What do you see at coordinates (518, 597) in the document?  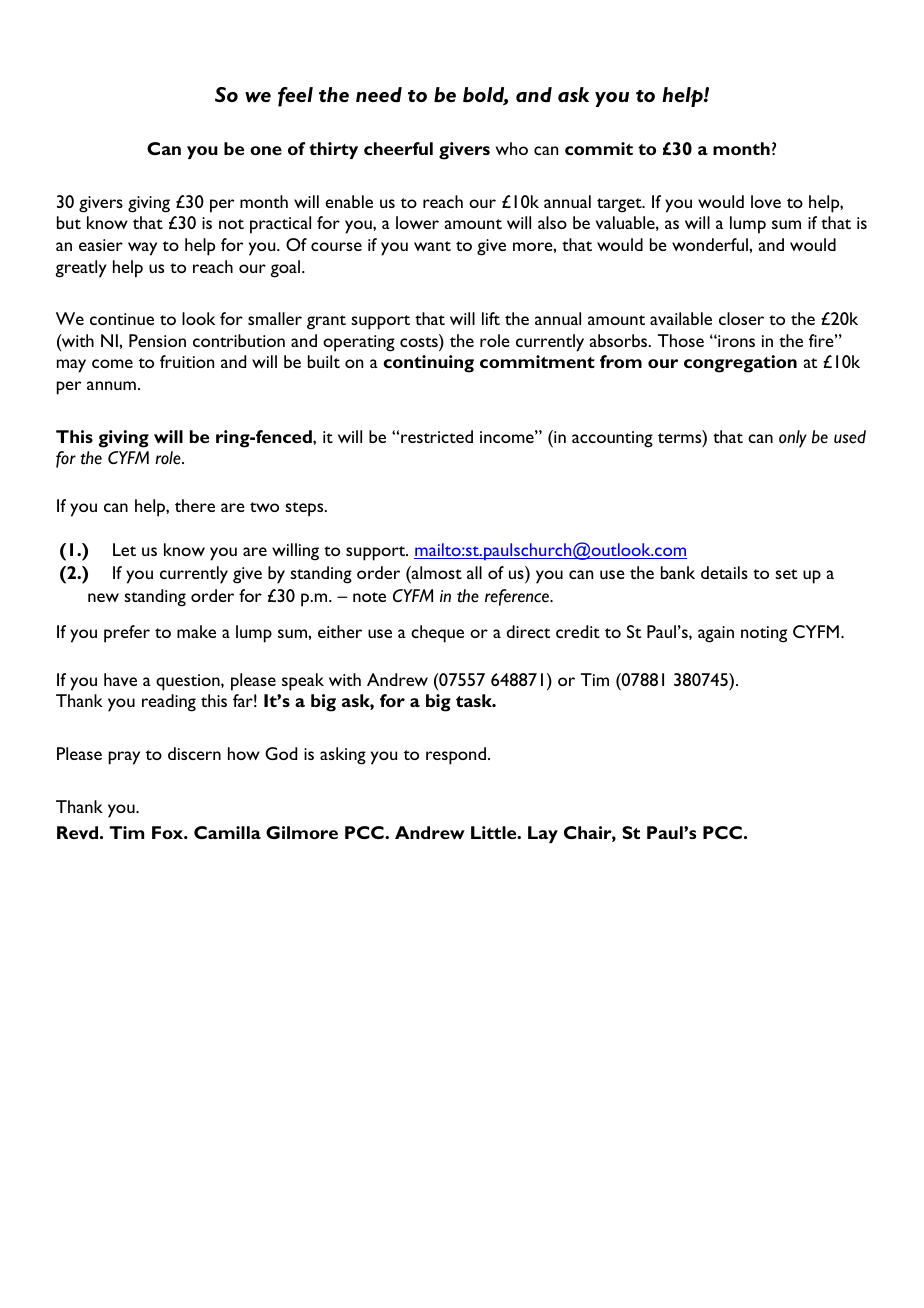 I see `reference` at bounding box center [518, 597].
